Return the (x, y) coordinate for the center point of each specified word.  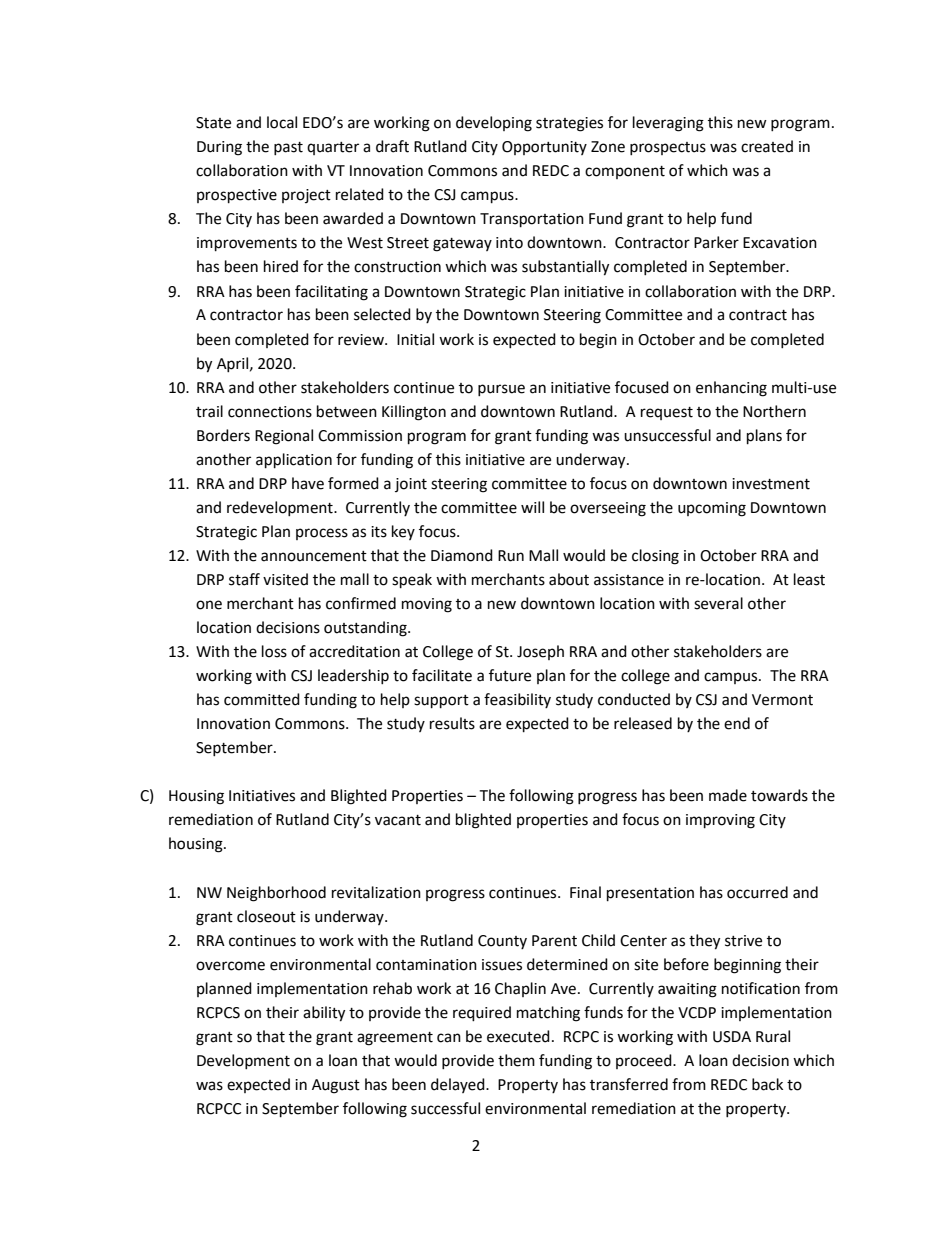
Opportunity (544, 148)
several (718, 603)
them (516, 1060)
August (336, 1086)
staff (244, 579)
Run (511, 556)
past (288, 148)
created (767, 146)
